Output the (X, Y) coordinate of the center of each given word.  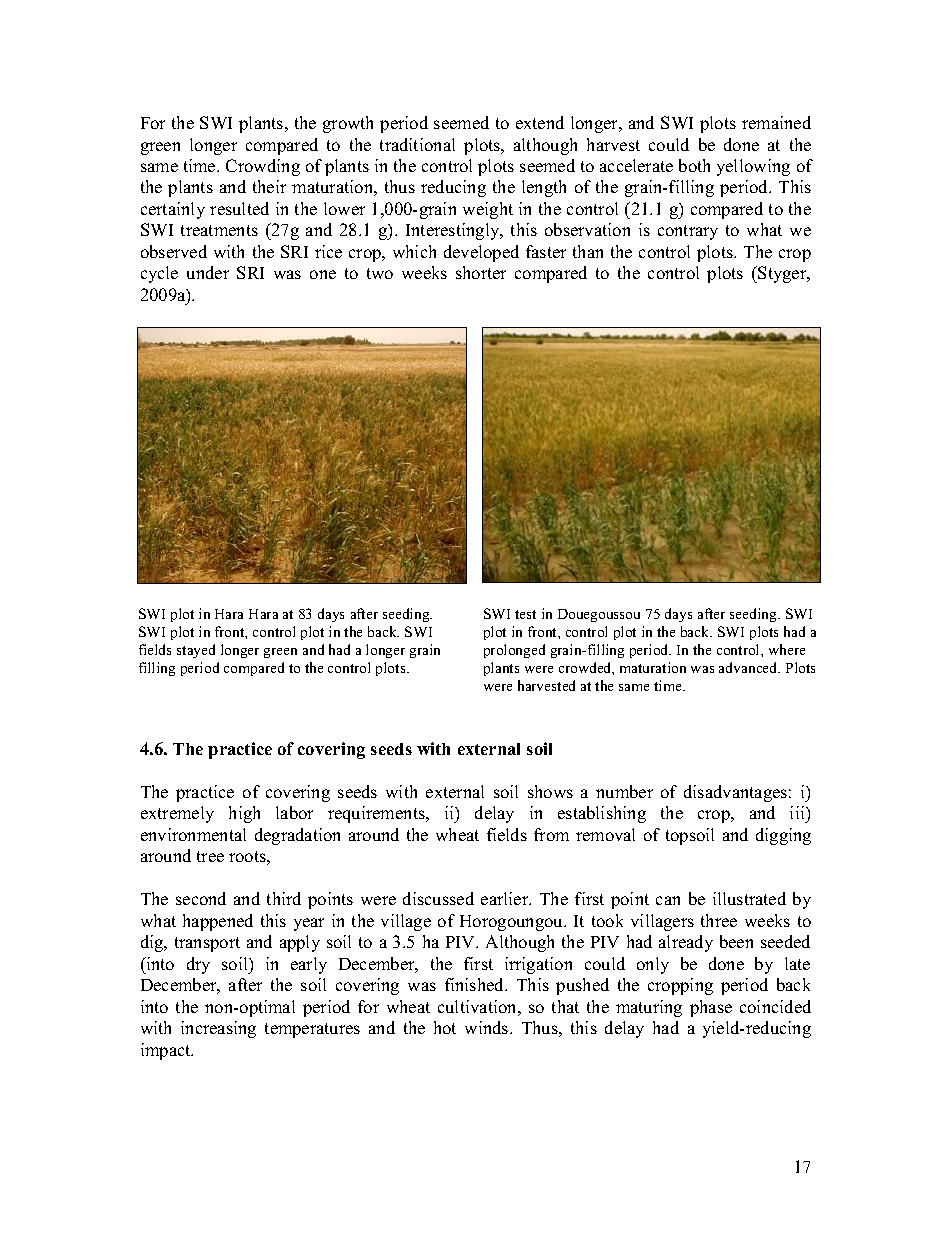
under (208, 272)
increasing (218, 1029)
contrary (688, 232)
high (244, 814)
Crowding (263, 167)
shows (550, 791)
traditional (417, 144)
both (694, 165)
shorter (481, 272)
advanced (749, 667)
